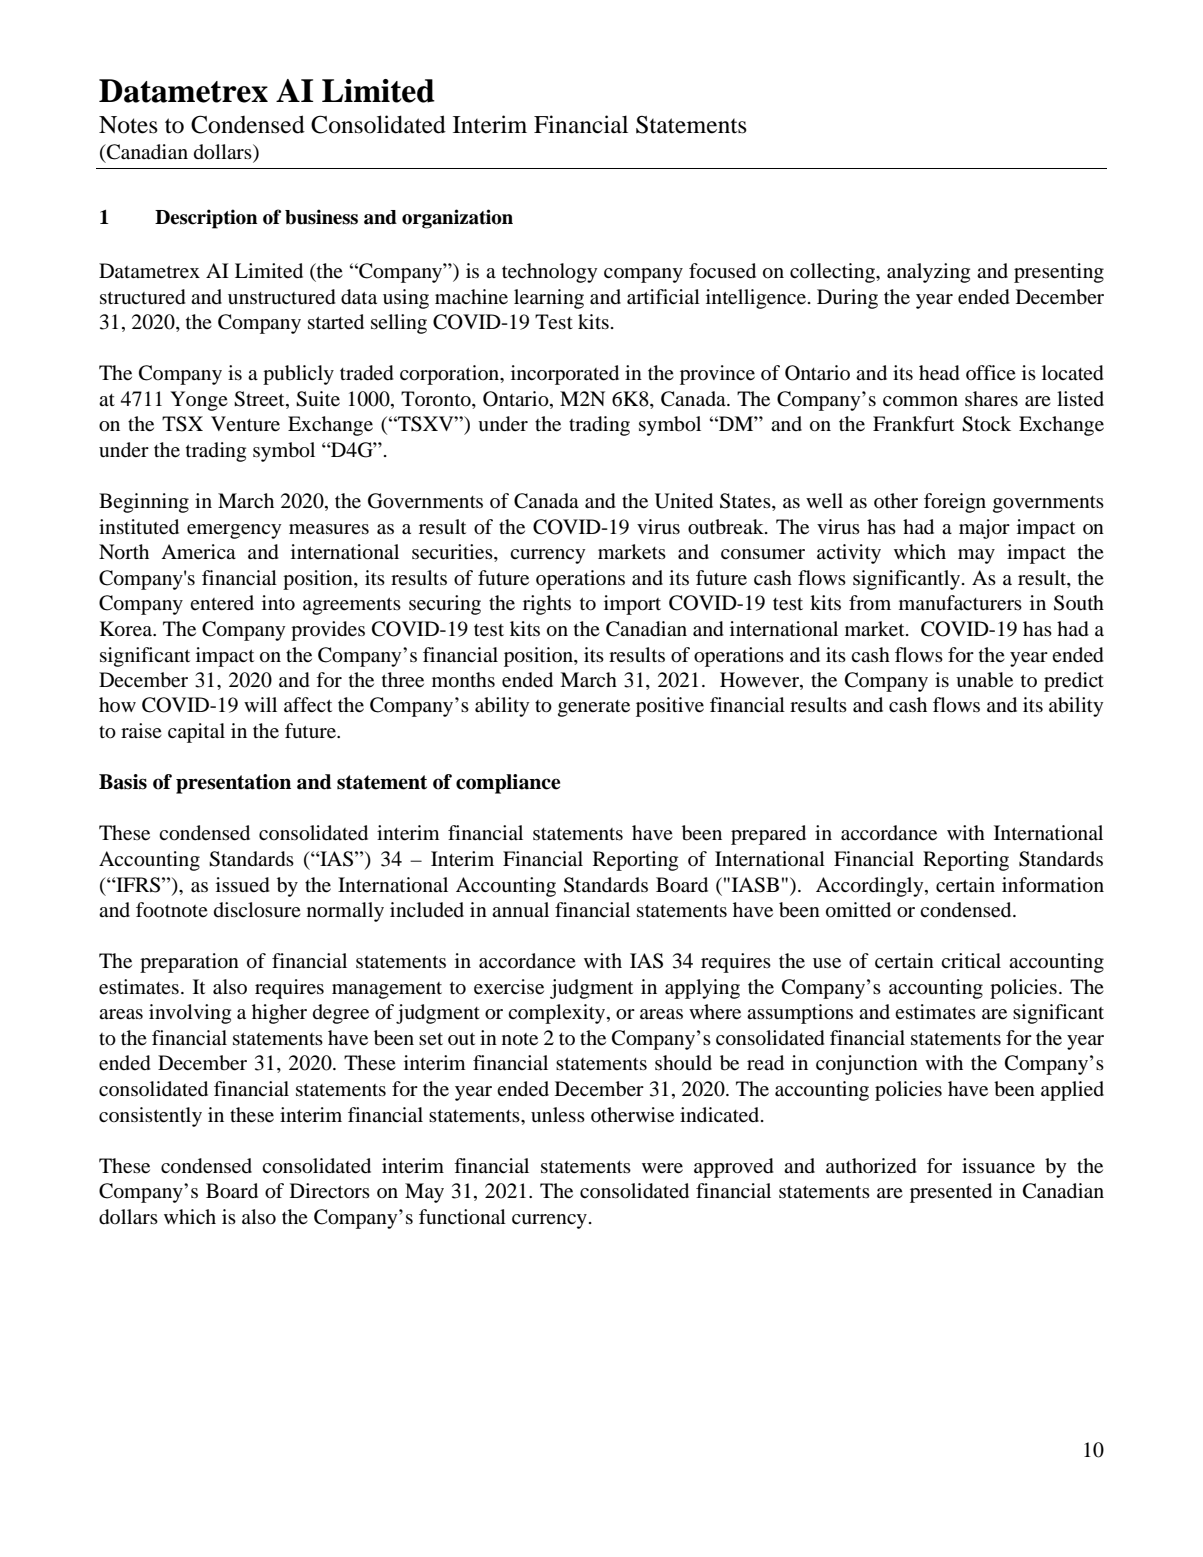 This screenshot has width=1203, height=1557. I want to click on critical, so click(971, 960).
